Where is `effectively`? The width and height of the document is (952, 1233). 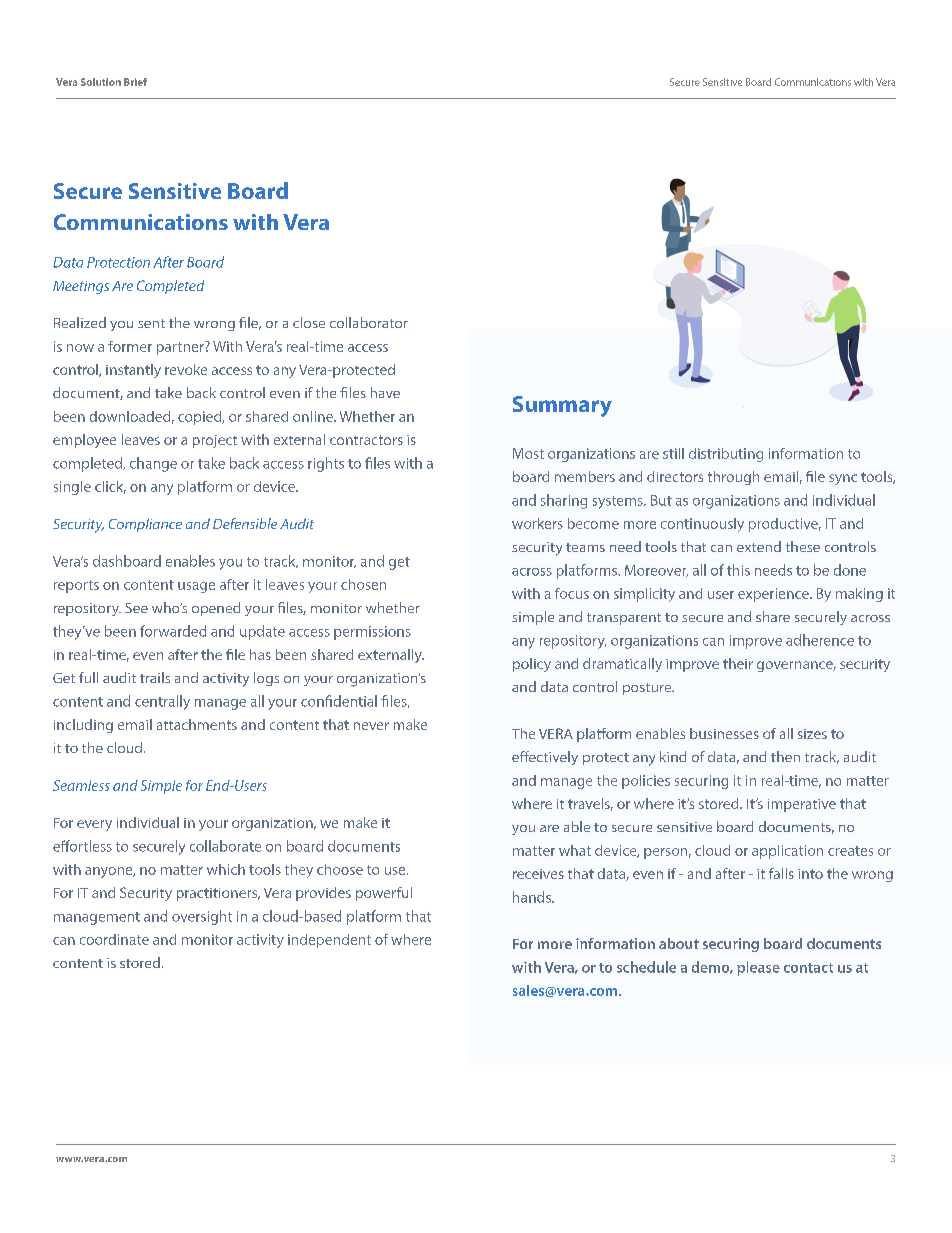 effectively is located at coordinates (545, 758).
